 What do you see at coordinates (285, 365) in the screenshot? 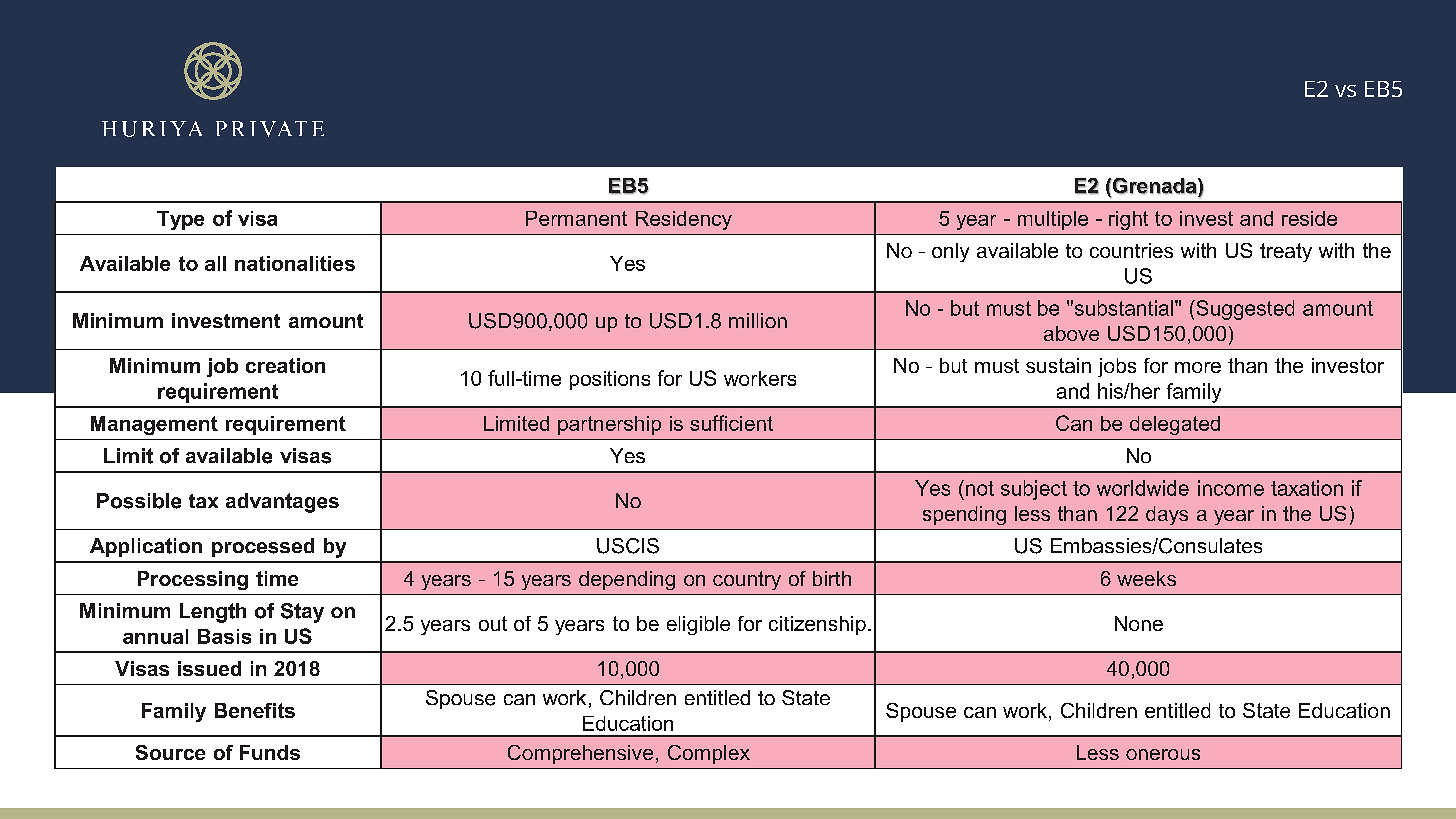
I see `creation` at bounding box center [285, 365].
